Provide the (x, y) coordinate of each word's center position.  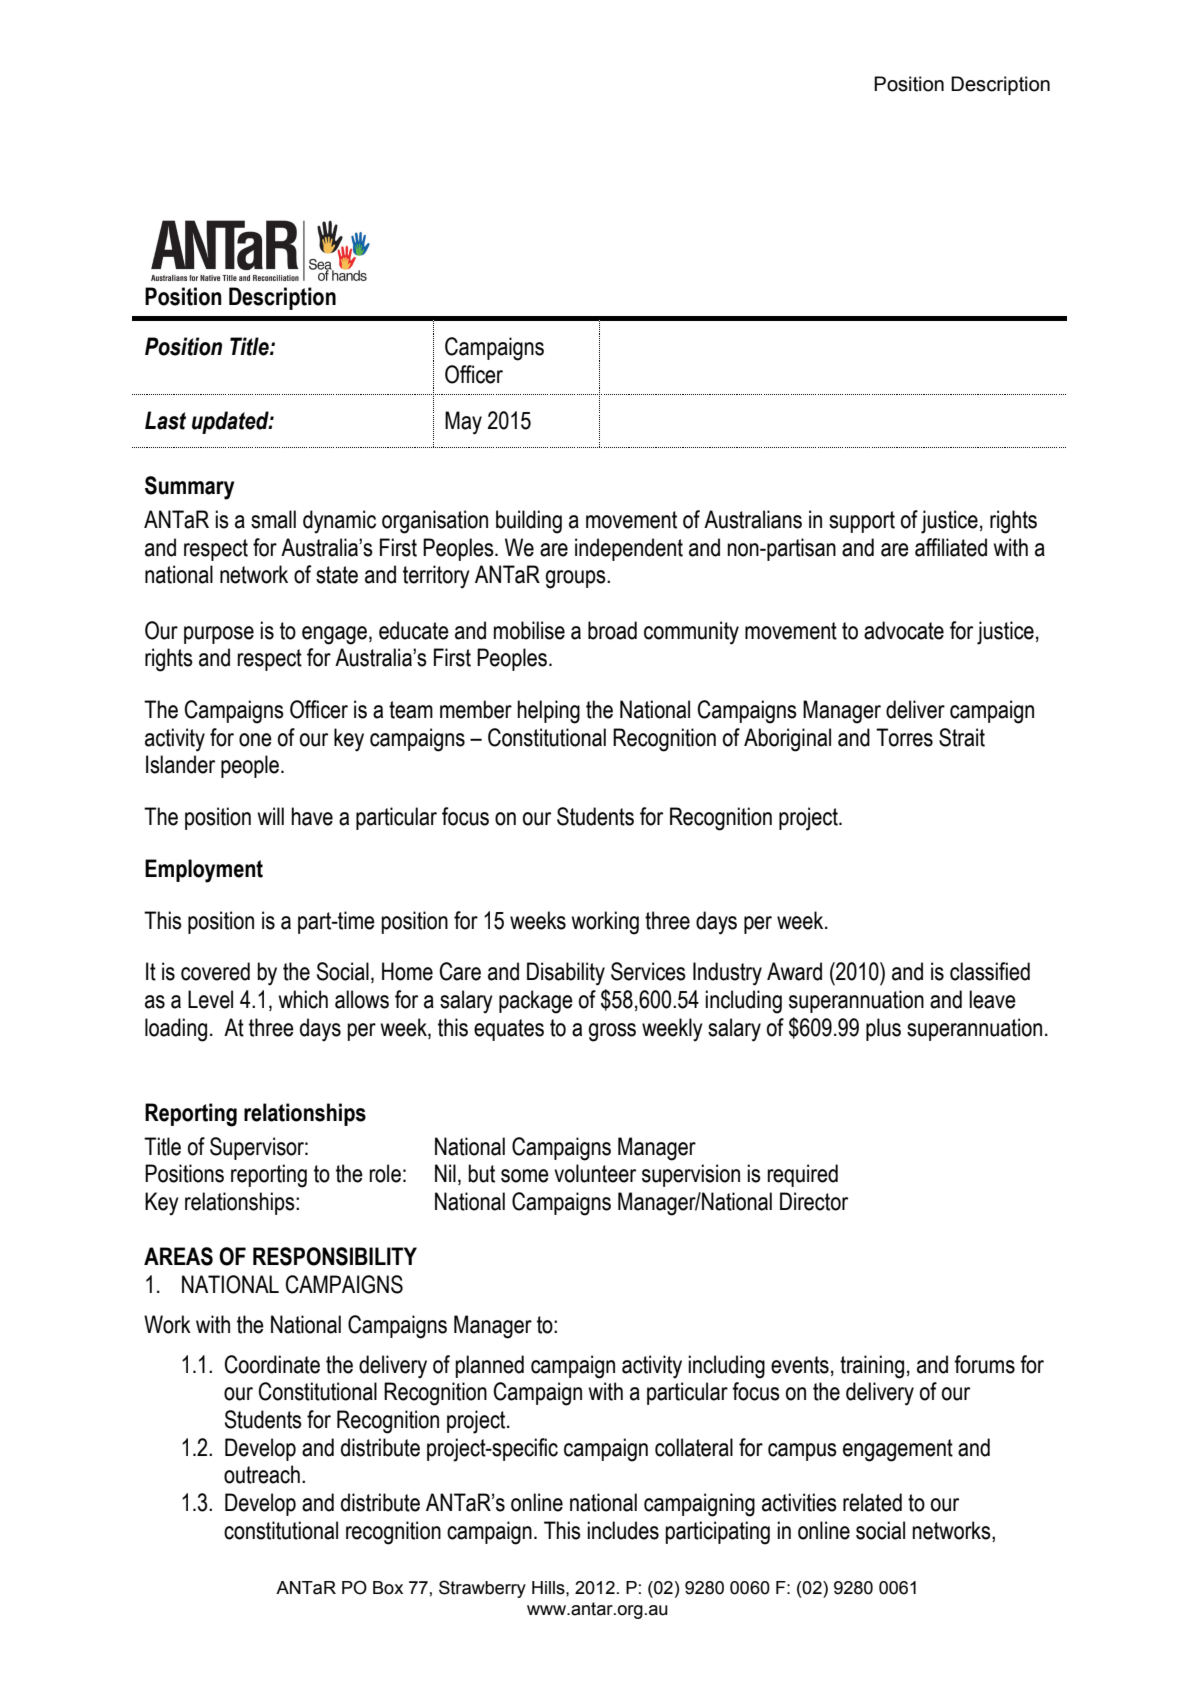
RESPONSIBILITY (335, 1256)
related (872, 1502)
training (872, 1367)
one (255, 740)
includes (623, 1530)
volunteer (595, 1173)
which (303, 999)
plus (883, 1029)
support (862, 522)
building (529, 522)
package (536, 1002)
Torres (904, 737)
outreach (262, 1474)
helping (548, 712)
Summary (189, 488)
